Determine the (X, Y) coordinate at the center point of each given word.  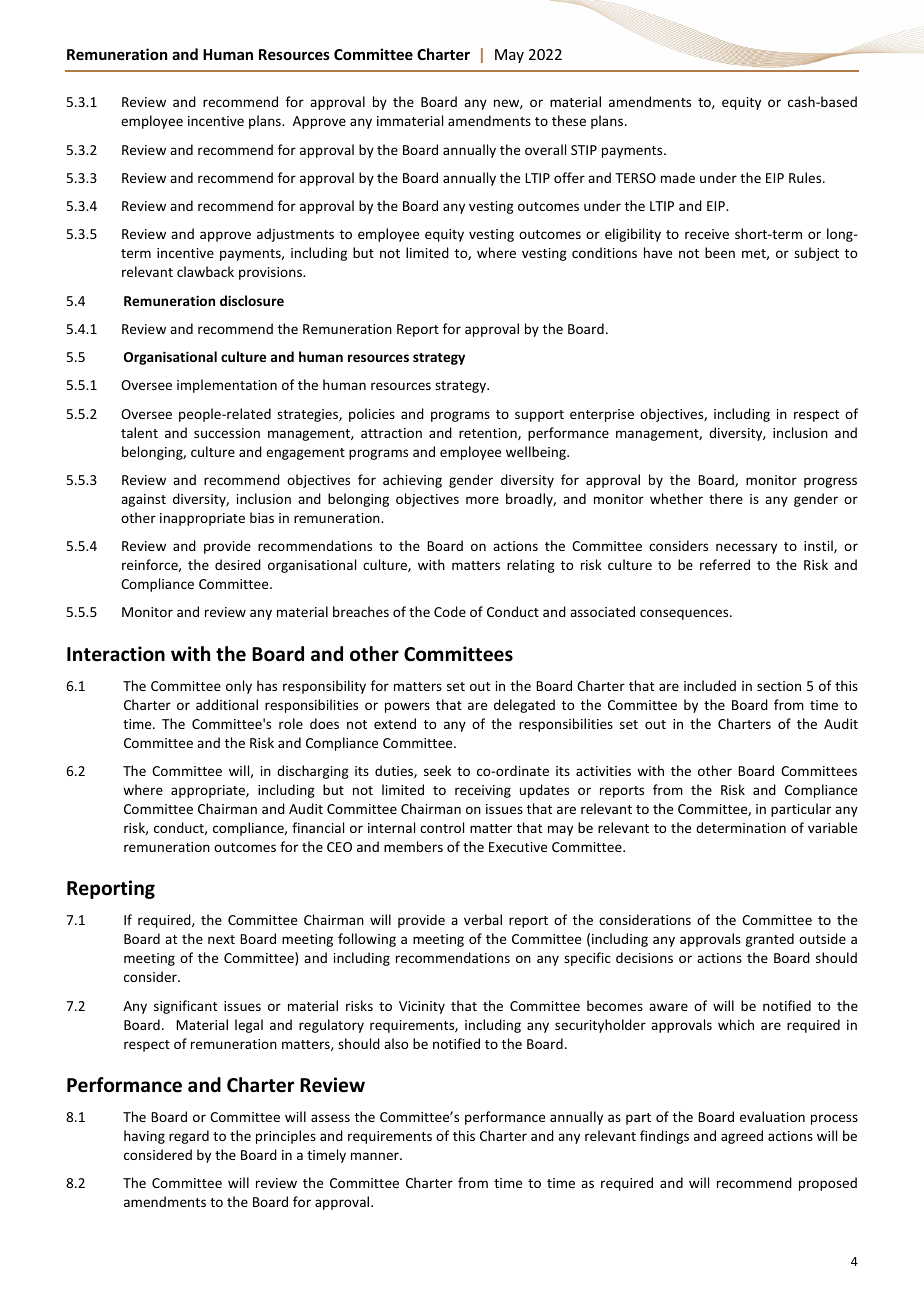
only (239, 687)
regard (189, 1137)
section (779, 686)
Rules (806, 177)
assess (330, 1118)
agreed (742, 1137)
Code (450, 611)
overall (545, 149)
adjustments (295, 235)
